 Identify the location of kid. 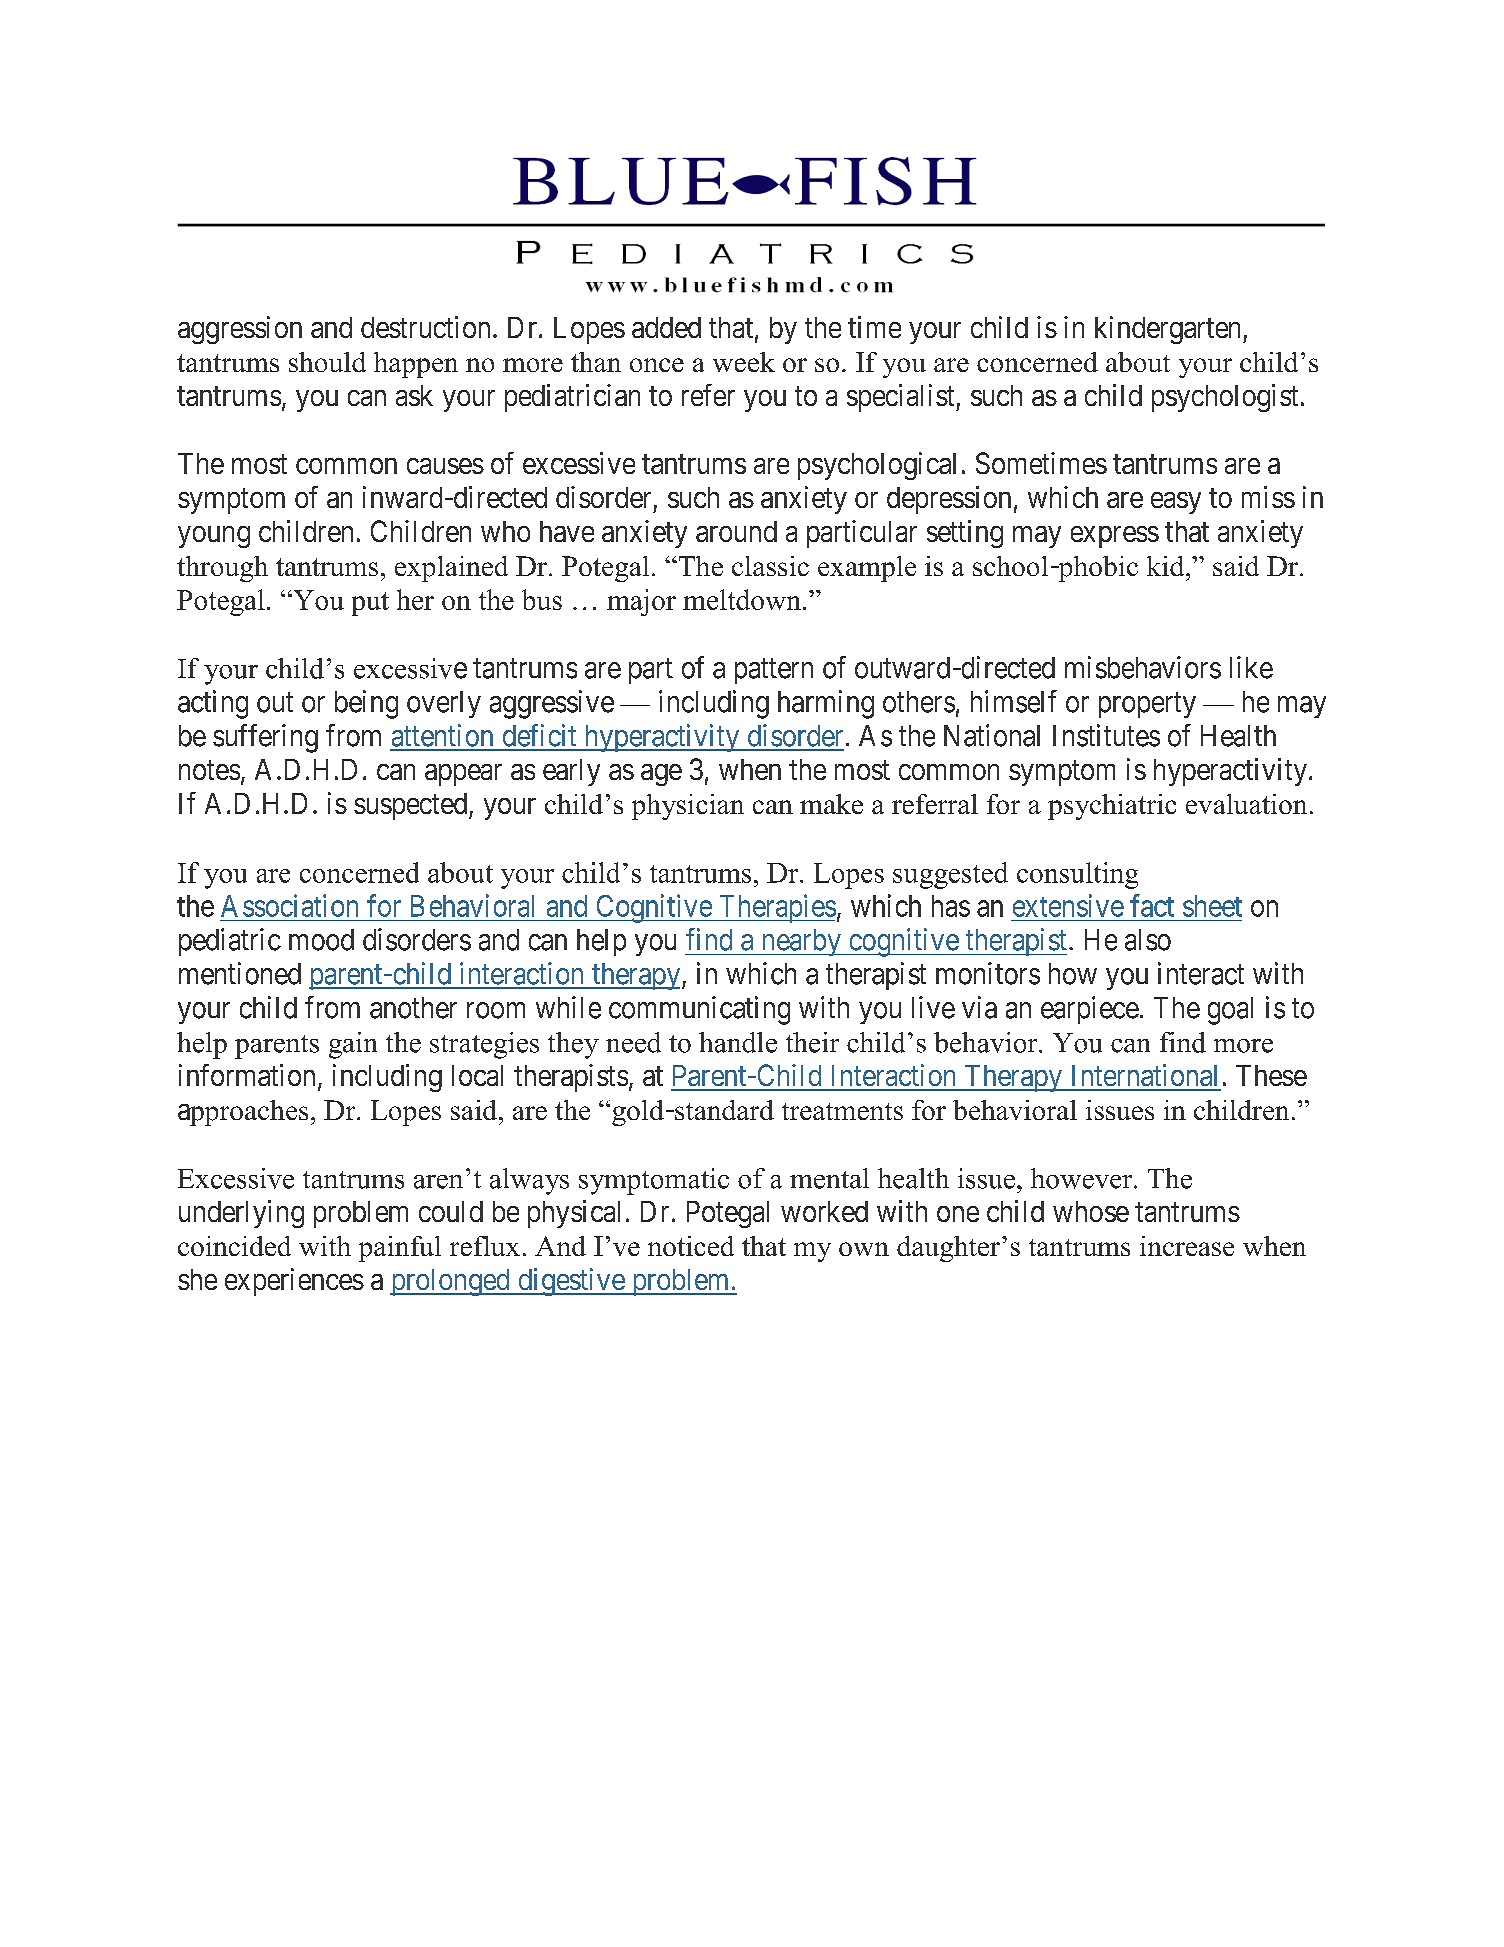
(1167, 566).
